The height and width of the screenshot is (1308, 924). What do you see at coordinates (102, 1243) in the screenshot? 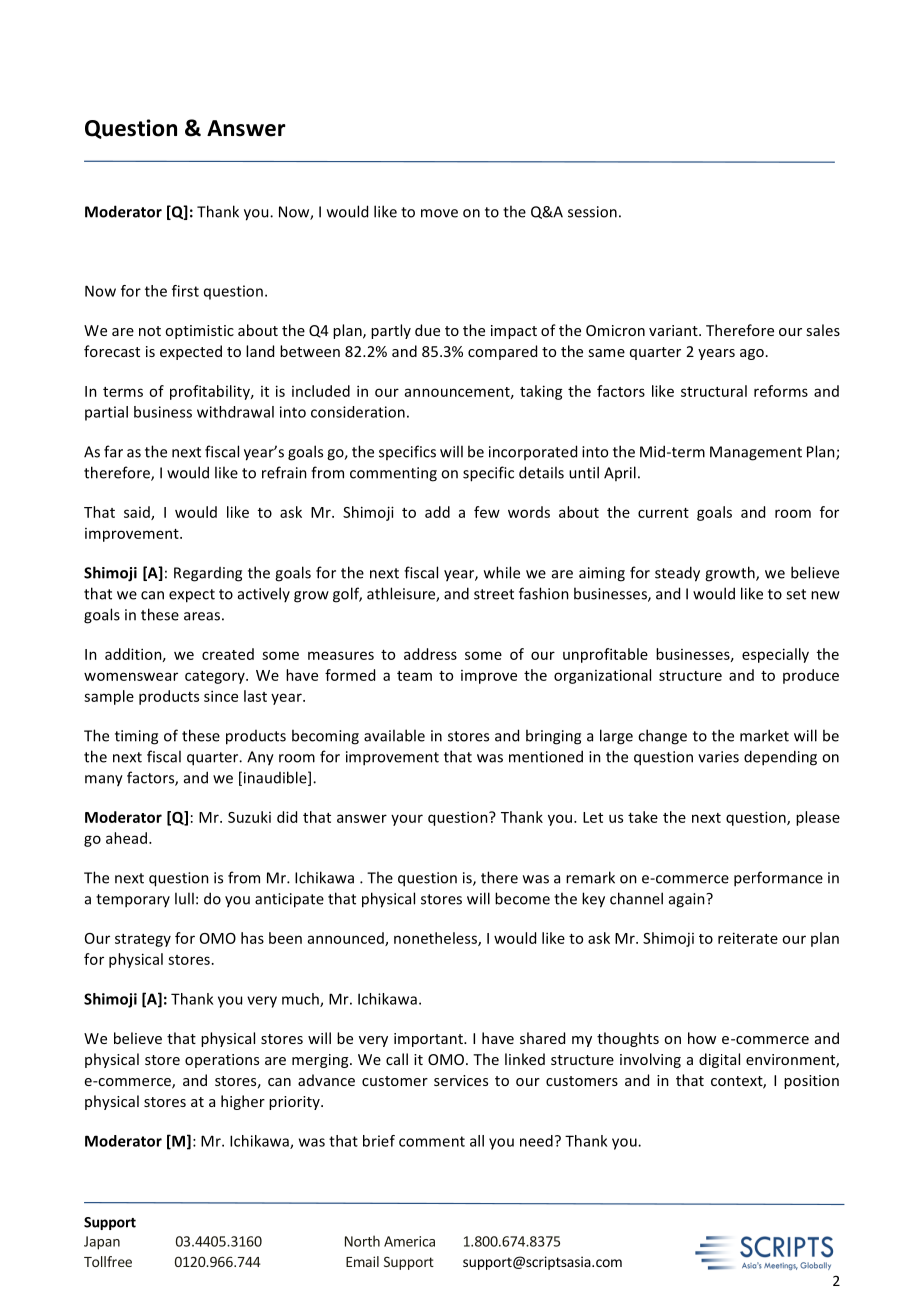
I see `Japan` at bounding box center [102, 1243].
